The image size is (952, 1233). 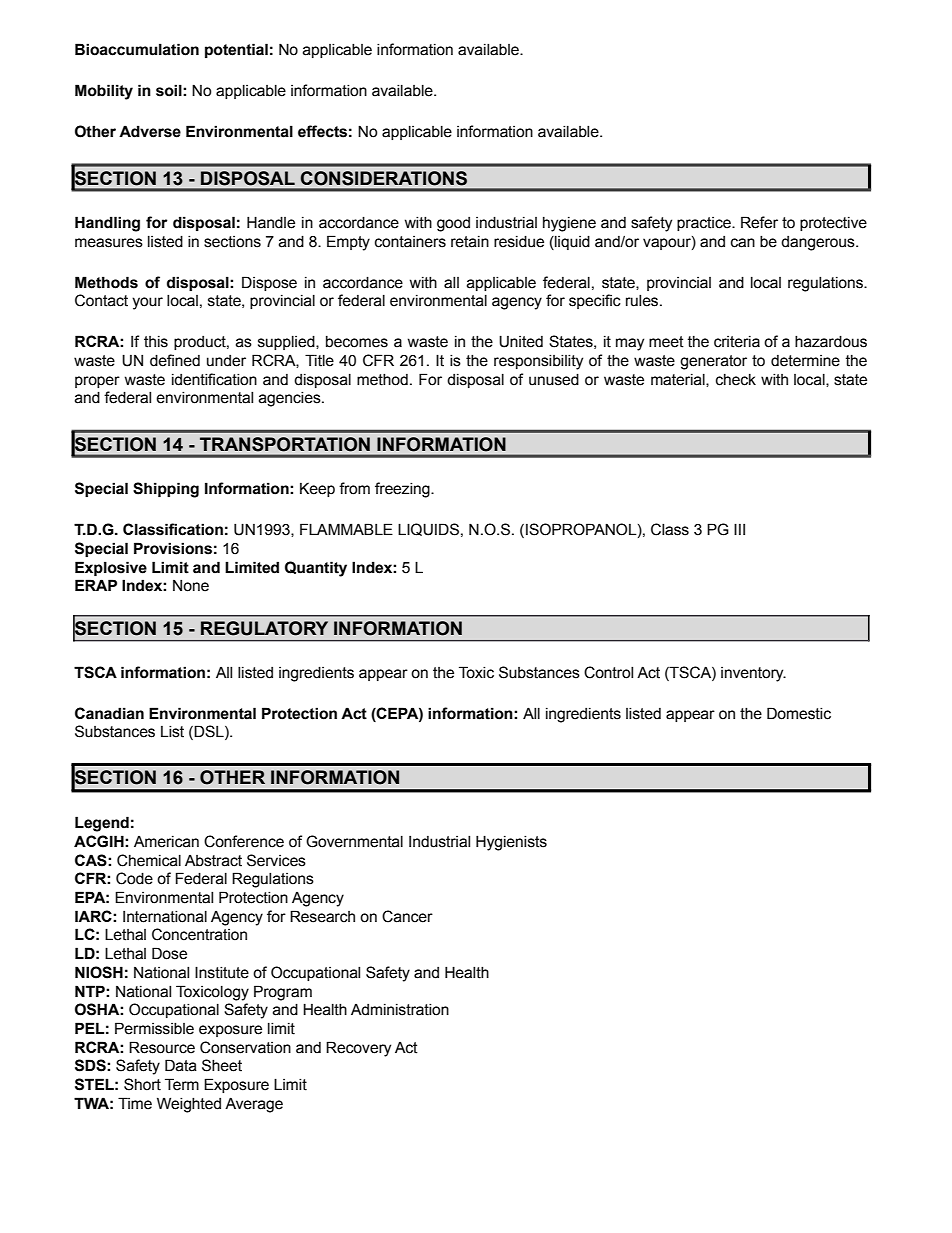 What do you see at coordinates (191, 586) in the screenshot?
I see `None` at bounding box center [191, 586].
